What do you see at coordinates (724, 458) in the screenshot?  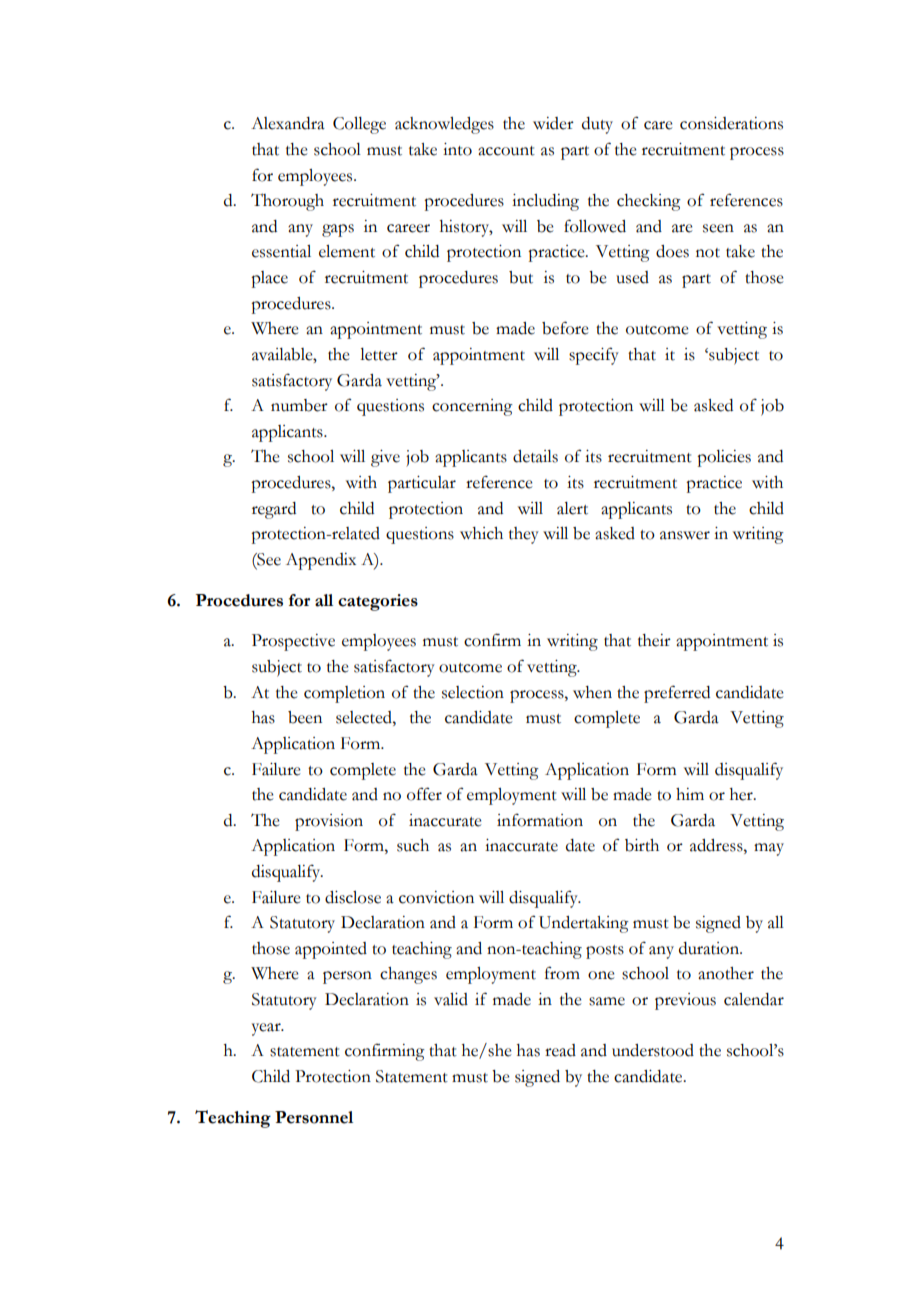 I see `policies` at bounding box center [724, 458].
